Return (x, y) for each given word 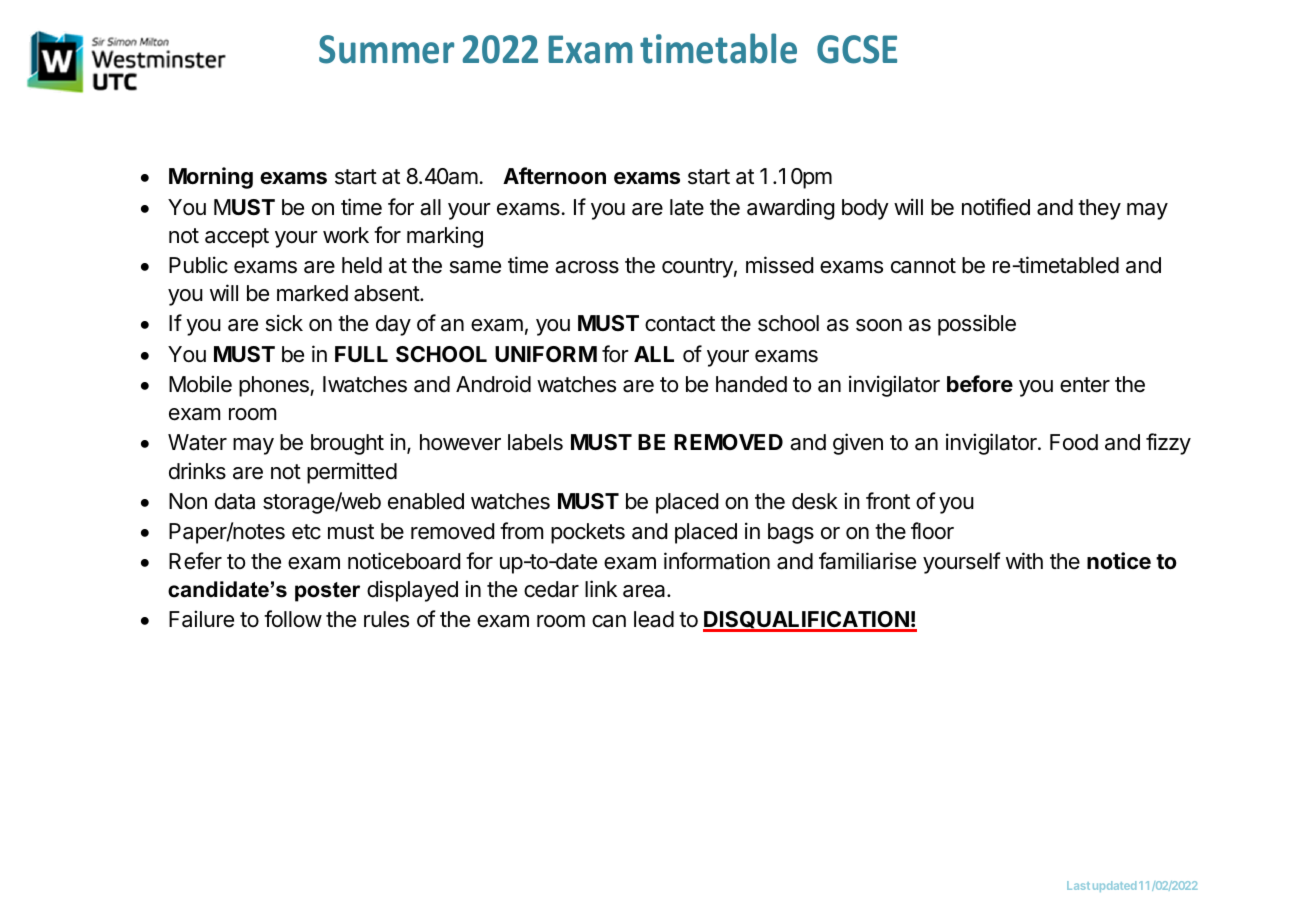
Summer (386, 49)
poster (327, 592)
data (235, 501)
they (1099, 209)
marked (312, 293)
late (687, 207)
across (587, 267)
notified (996, 207)
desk (815, 501)
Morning (211, 178)
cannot (923, 266)
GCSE (857, 49)
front (888, 500)
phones (275, 386)
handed (751, 384)
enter (1085, 385)
